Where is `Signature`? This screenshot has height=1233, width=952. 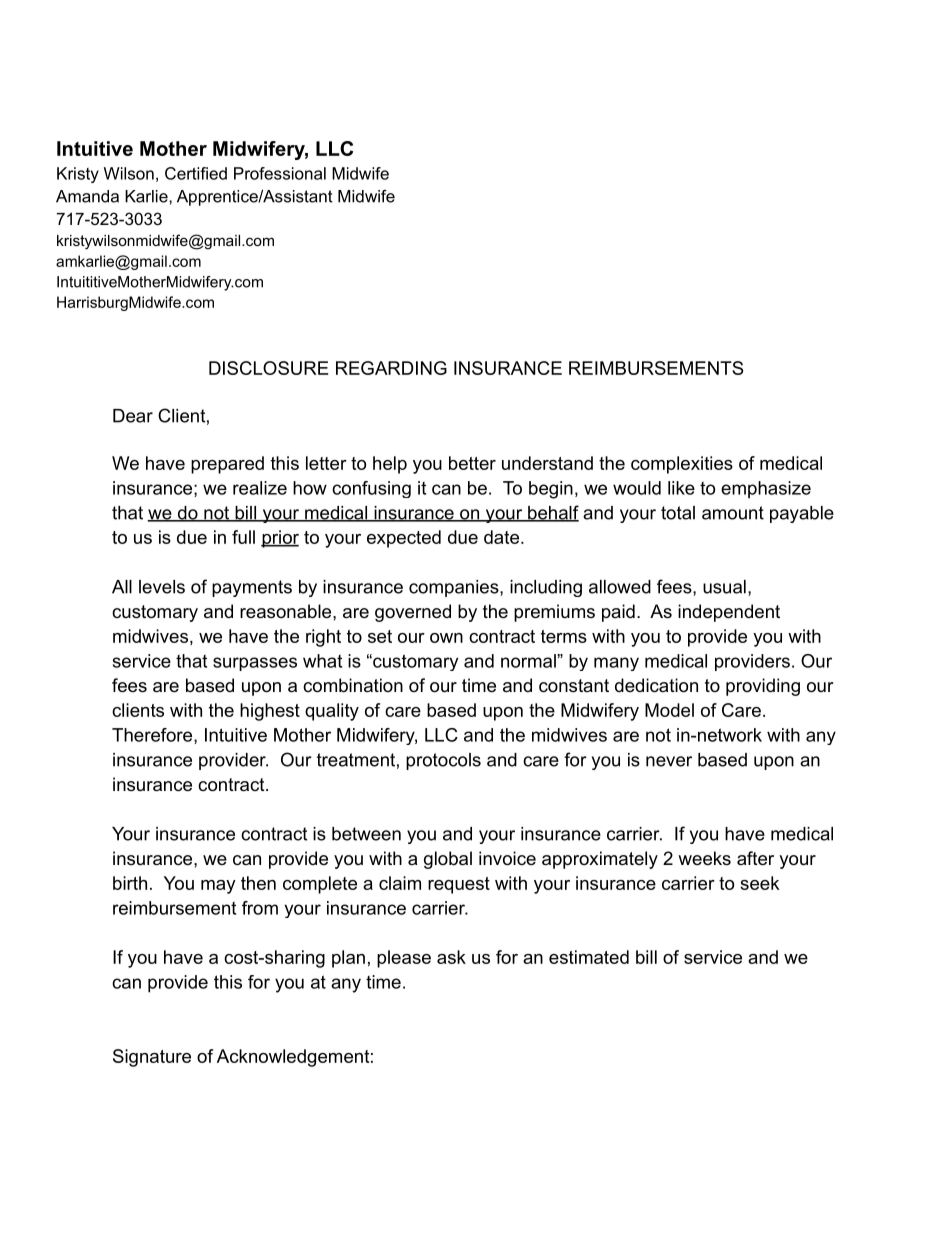
Signature is located at coordinates (152, 1058).
